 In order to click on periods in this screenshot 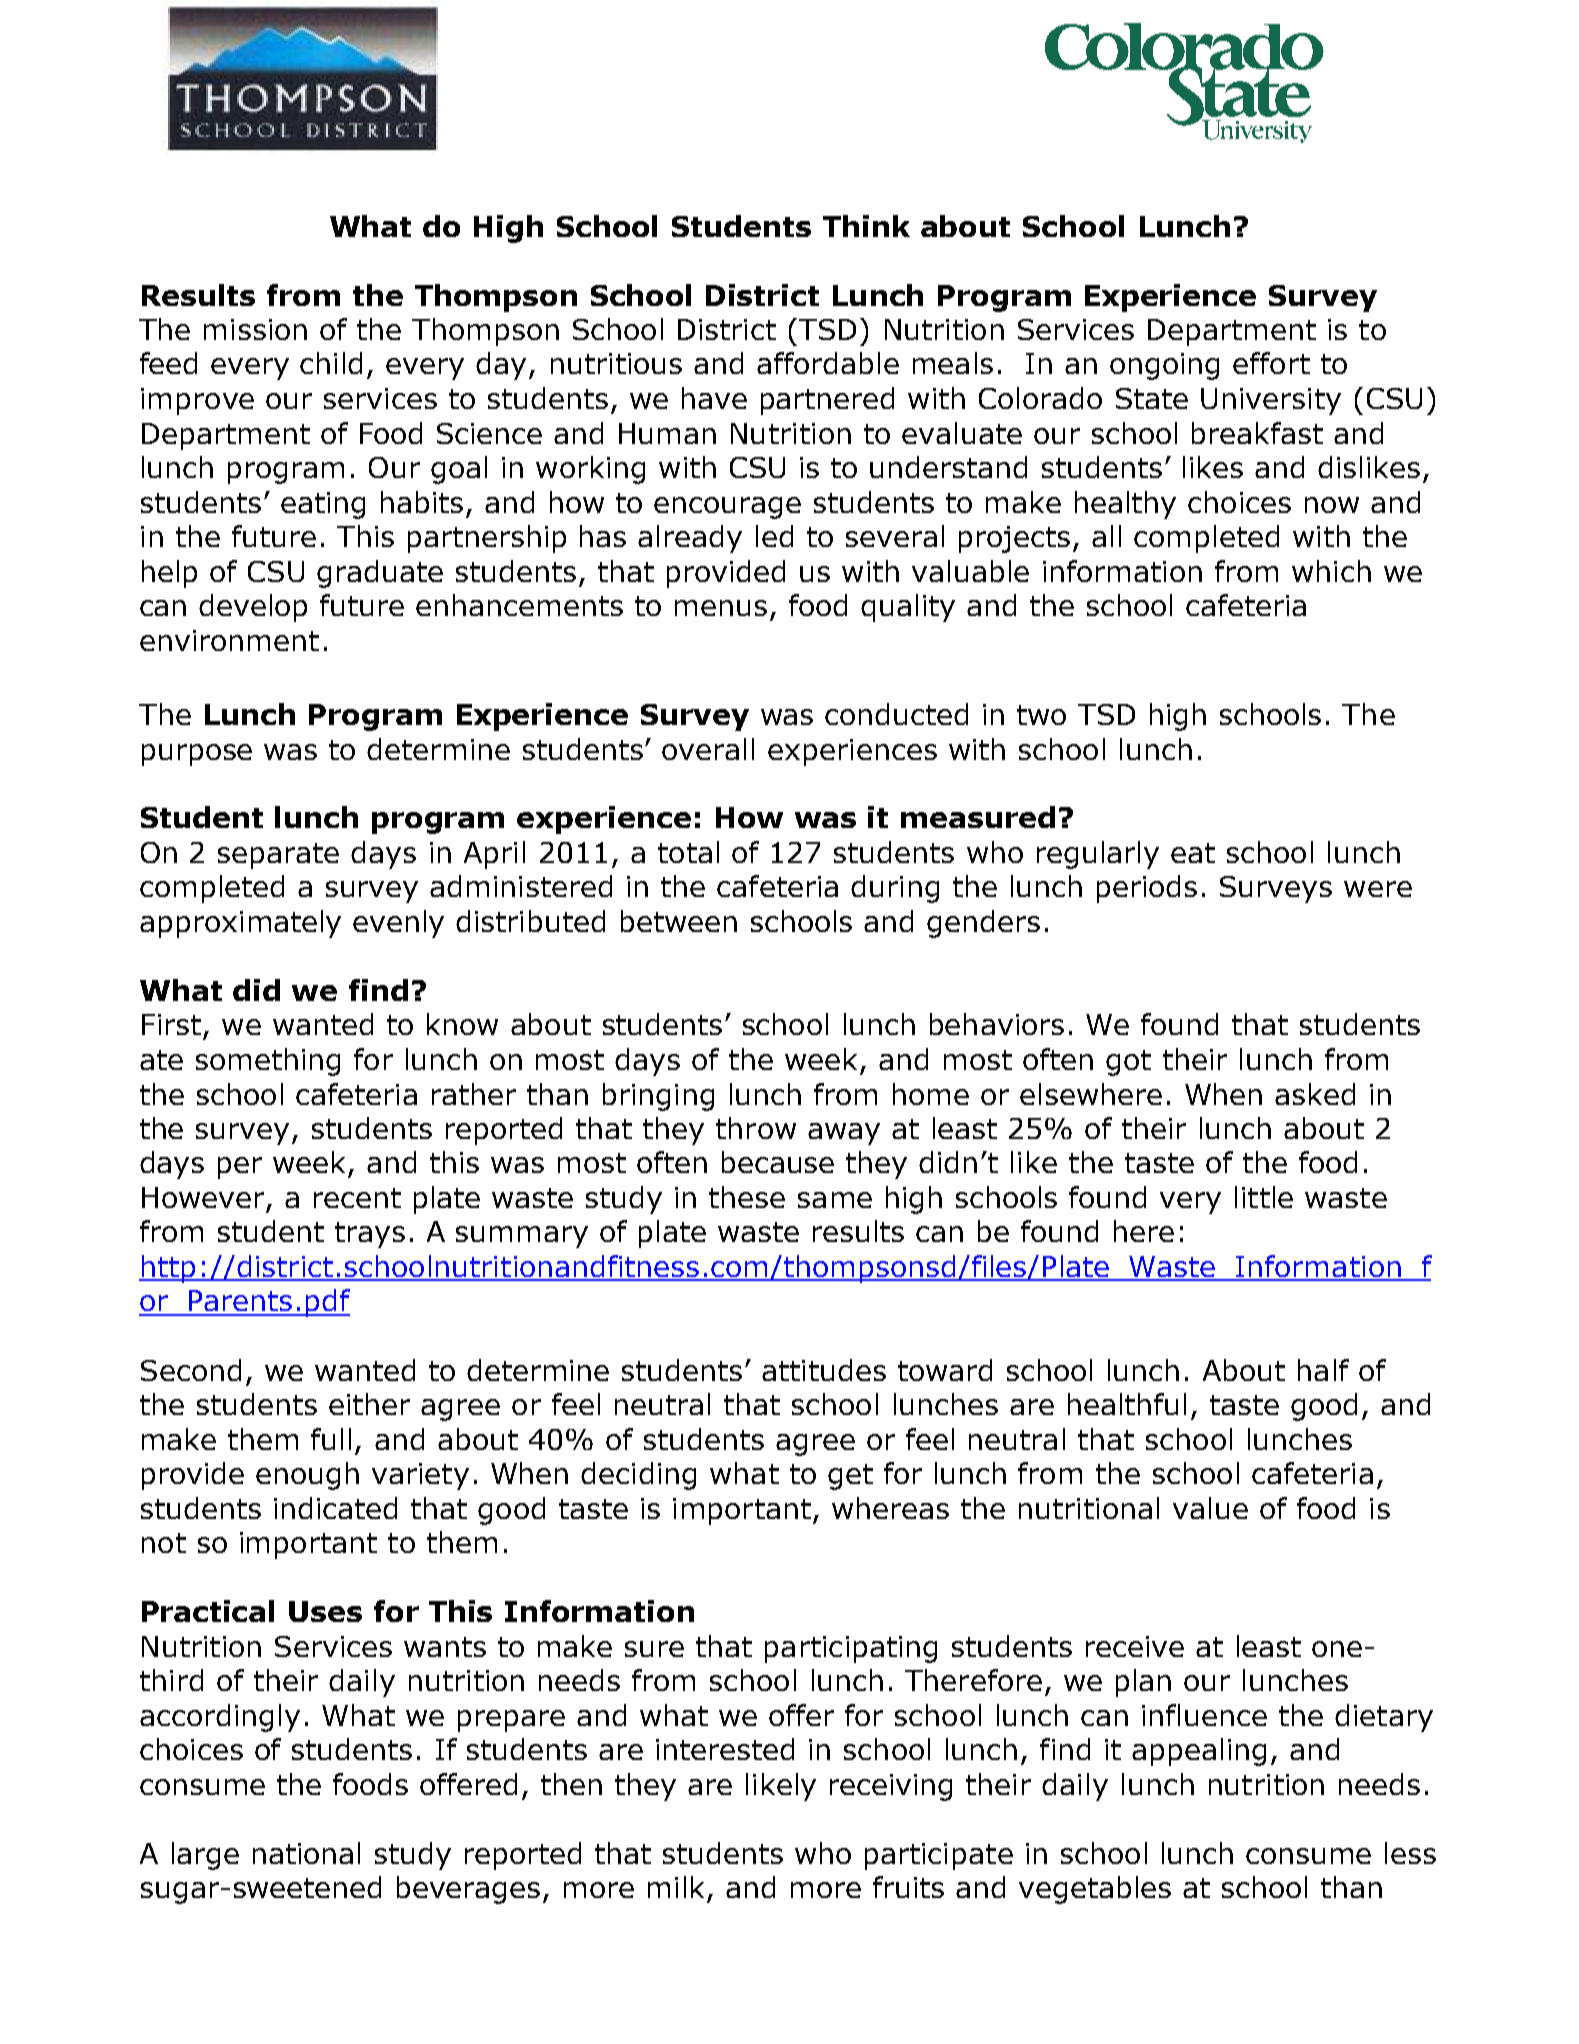, I will do `click(1147, 889)`.
